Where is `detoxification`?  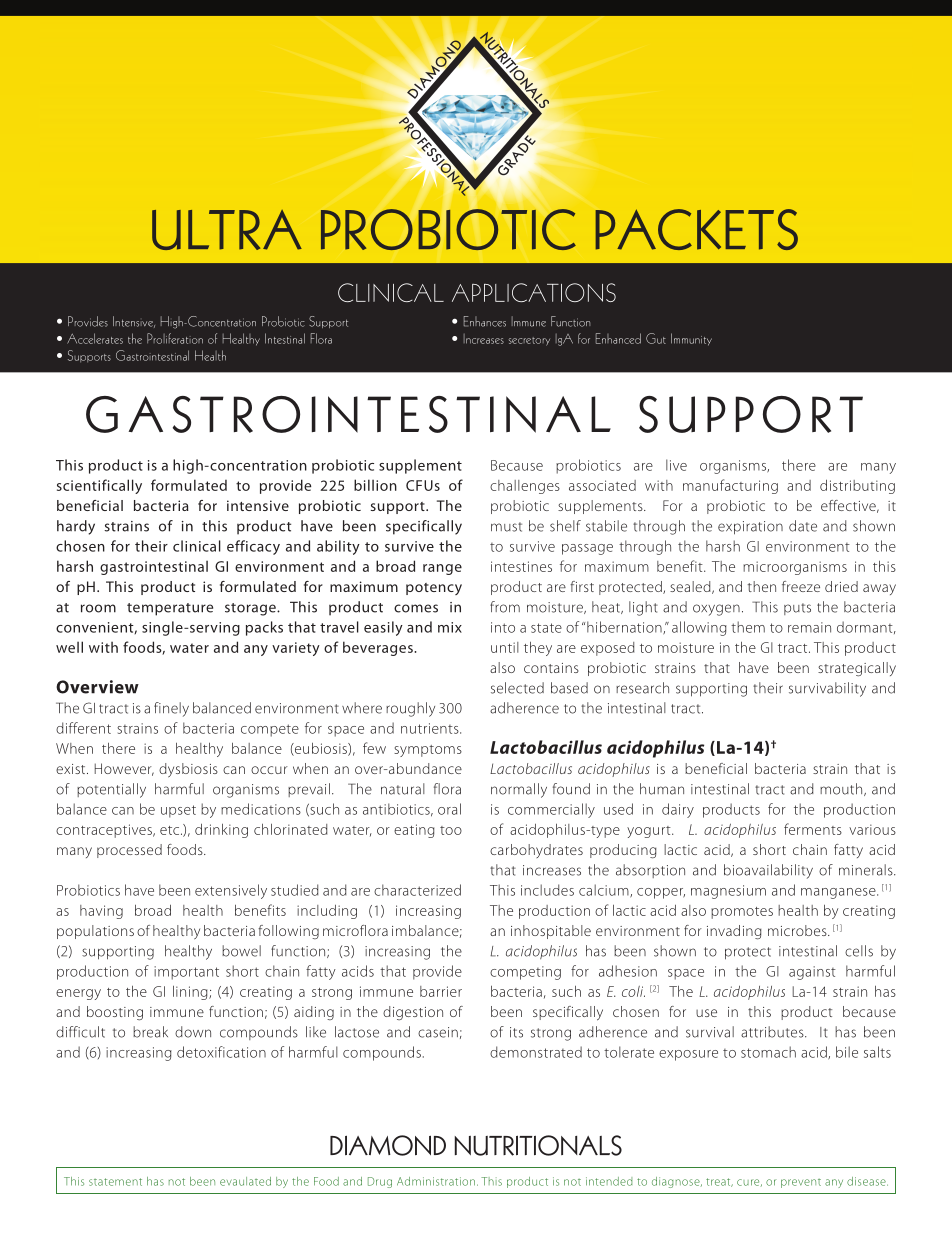
detoxification is located at coordinates (221, 1052).
